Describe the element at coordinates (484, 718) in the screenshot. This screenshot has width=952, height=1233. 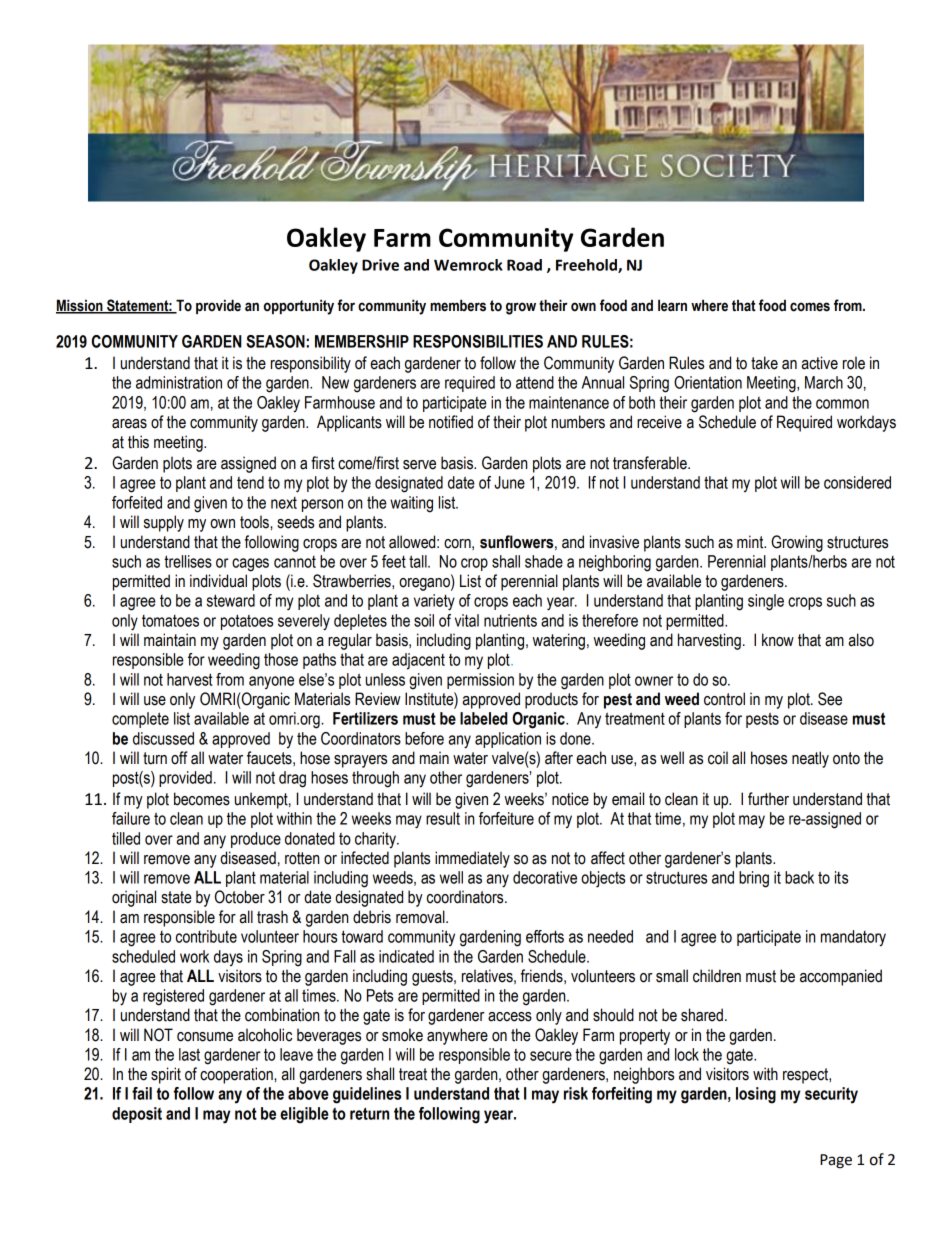
I see `labeled` at that location.
